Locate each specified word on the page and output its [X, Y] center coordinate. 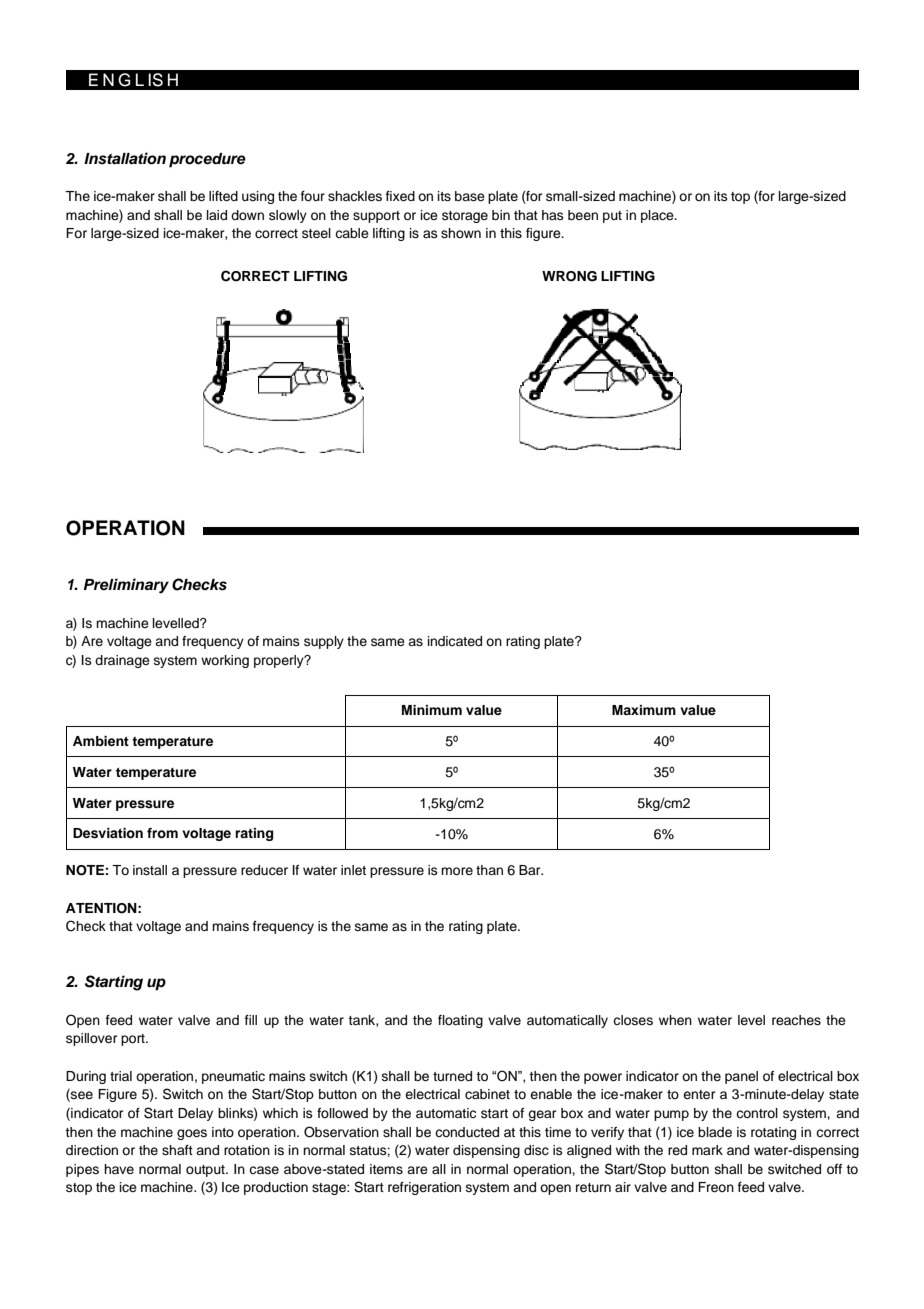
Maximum [644, 710]
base [470, 196]
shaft [177, 1150]
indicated [455, 641]
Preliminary [126, 586]
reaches [796, 1020]
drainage [122, 661]
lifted [223, 196]
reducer [264, 870]
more [457, 871]
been [583, 215]
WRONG [569, 276]
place [658, 216]
